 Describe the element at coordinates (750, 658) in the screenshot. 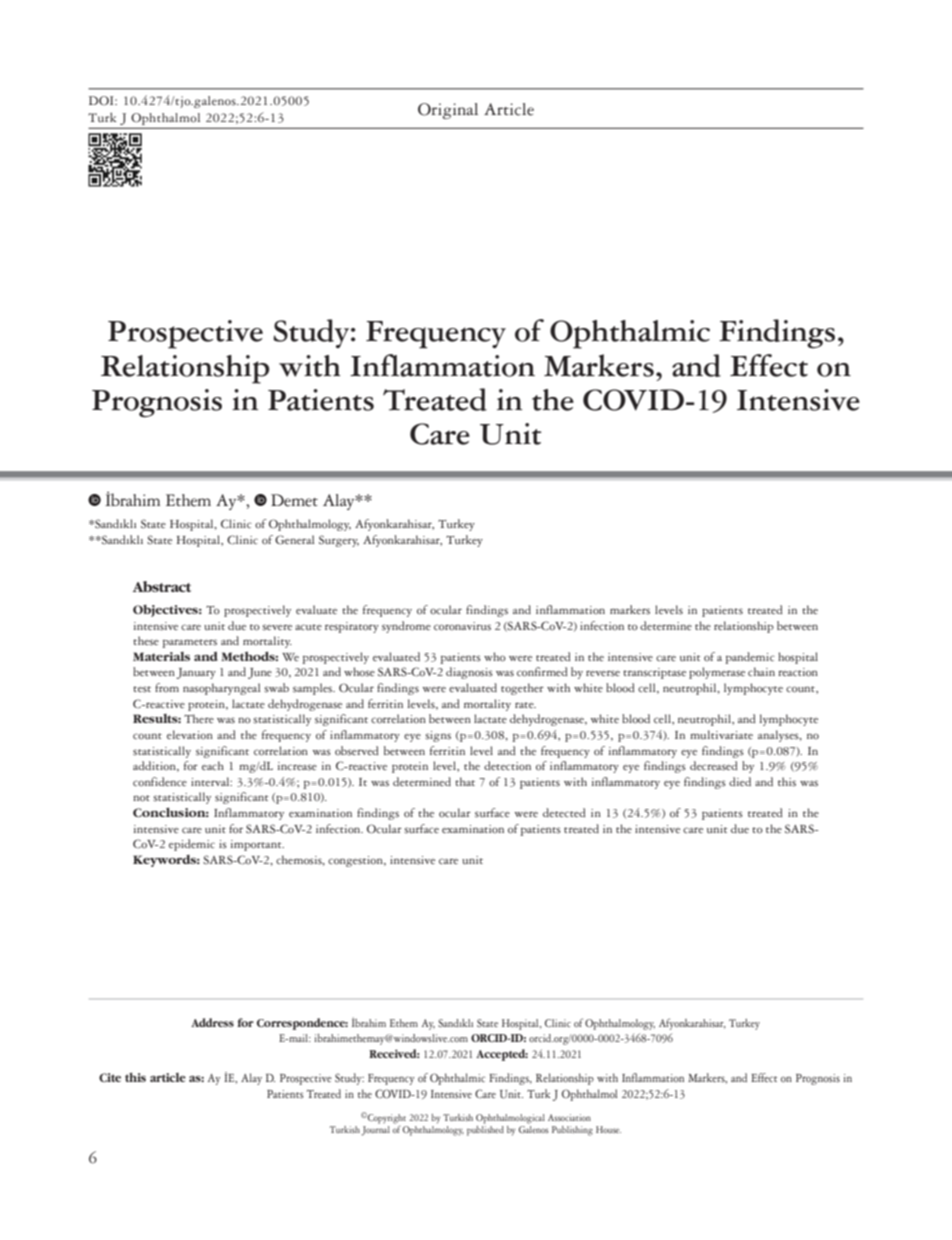

I see `pandemic` at that location.
